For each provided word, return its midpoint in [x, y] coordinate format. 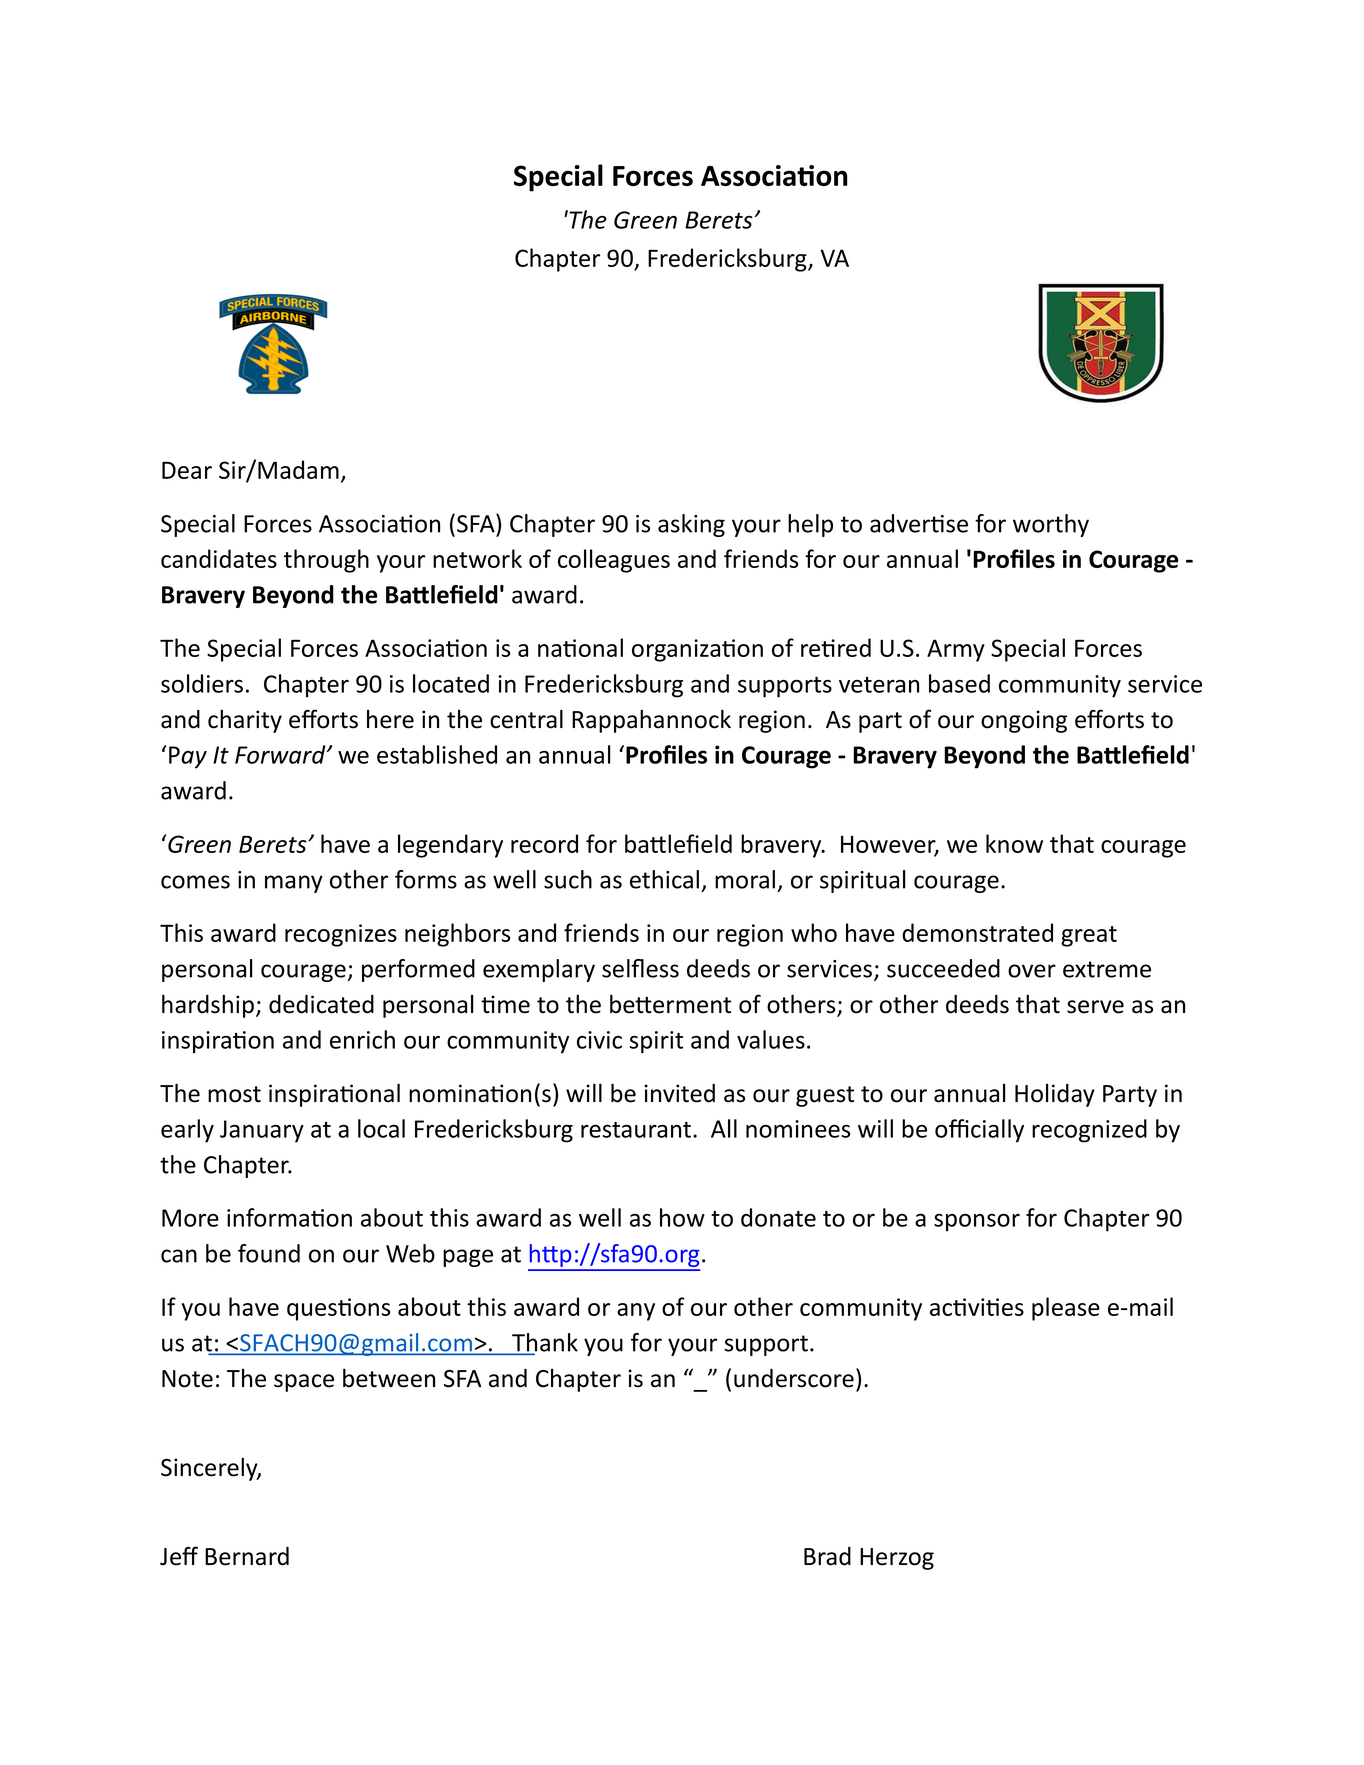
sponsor [977, 1223]
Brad [827, 1556]
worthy [1051, 525]
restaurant [636, 1130]
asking [691, 525]
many [294, 884]
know [1014, 843]
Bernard [247, 1556]
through [326, 561]
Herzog [897, 1559]
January [262, 1131]
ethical [664, 879]
